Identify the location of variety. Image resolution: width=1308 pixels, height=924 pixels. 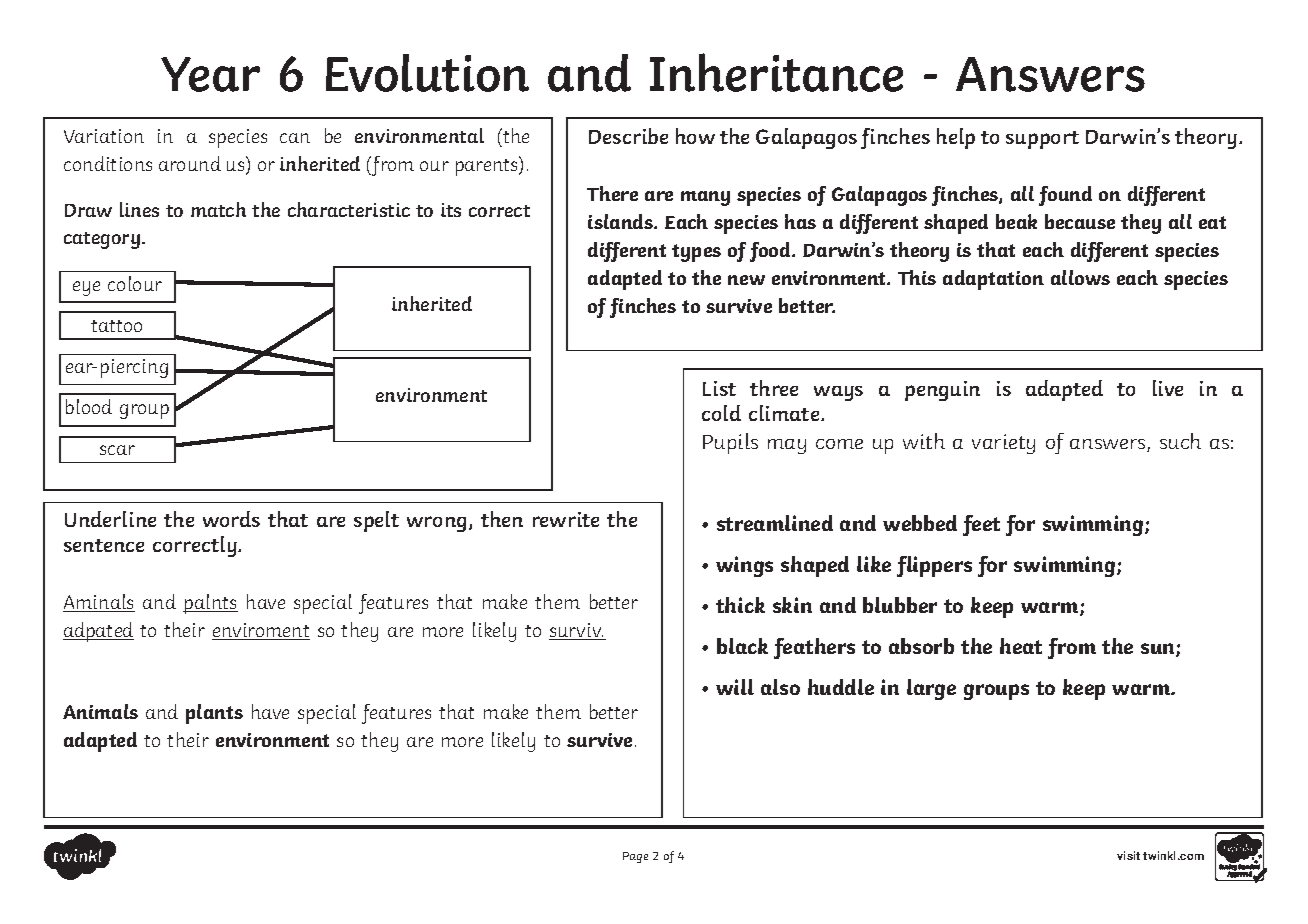
(1003, 444).
